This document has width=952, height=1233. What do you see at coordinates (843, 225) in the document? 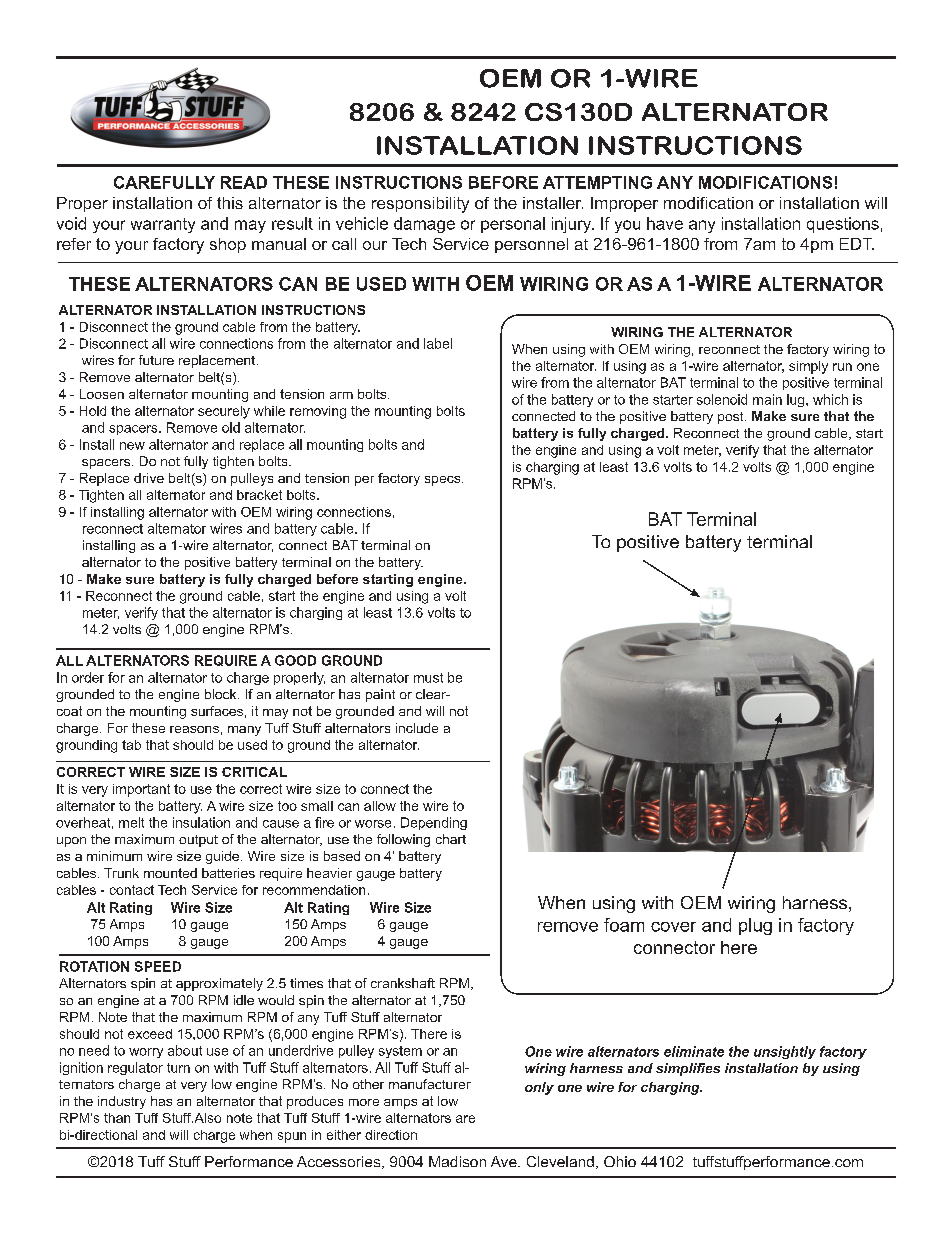
I see `questions` at bounding box center [843, 225].
